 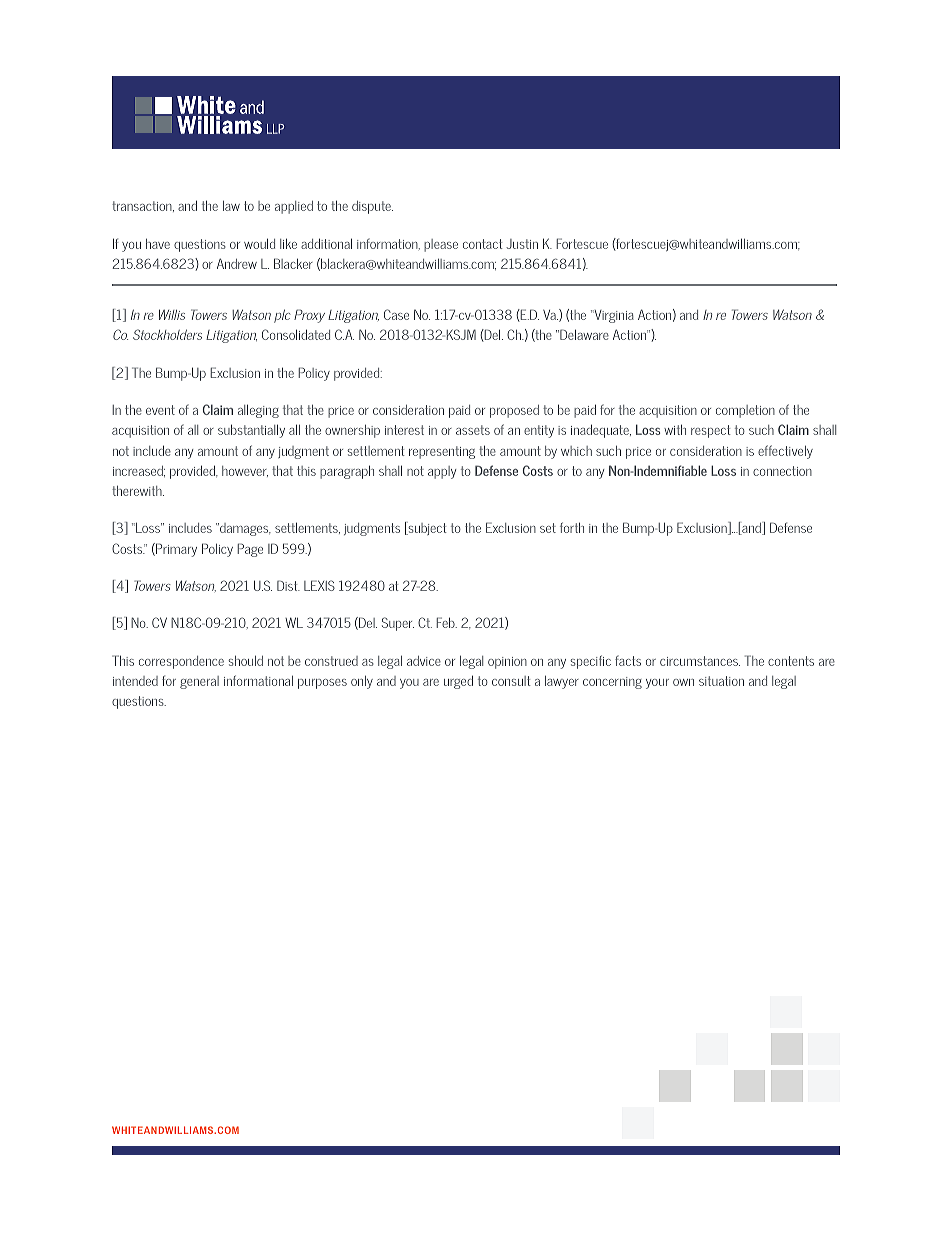 What do you see at coordinates (251, 431) in the screenshot?
I see `substantially` at bounding box center [251, 431].
